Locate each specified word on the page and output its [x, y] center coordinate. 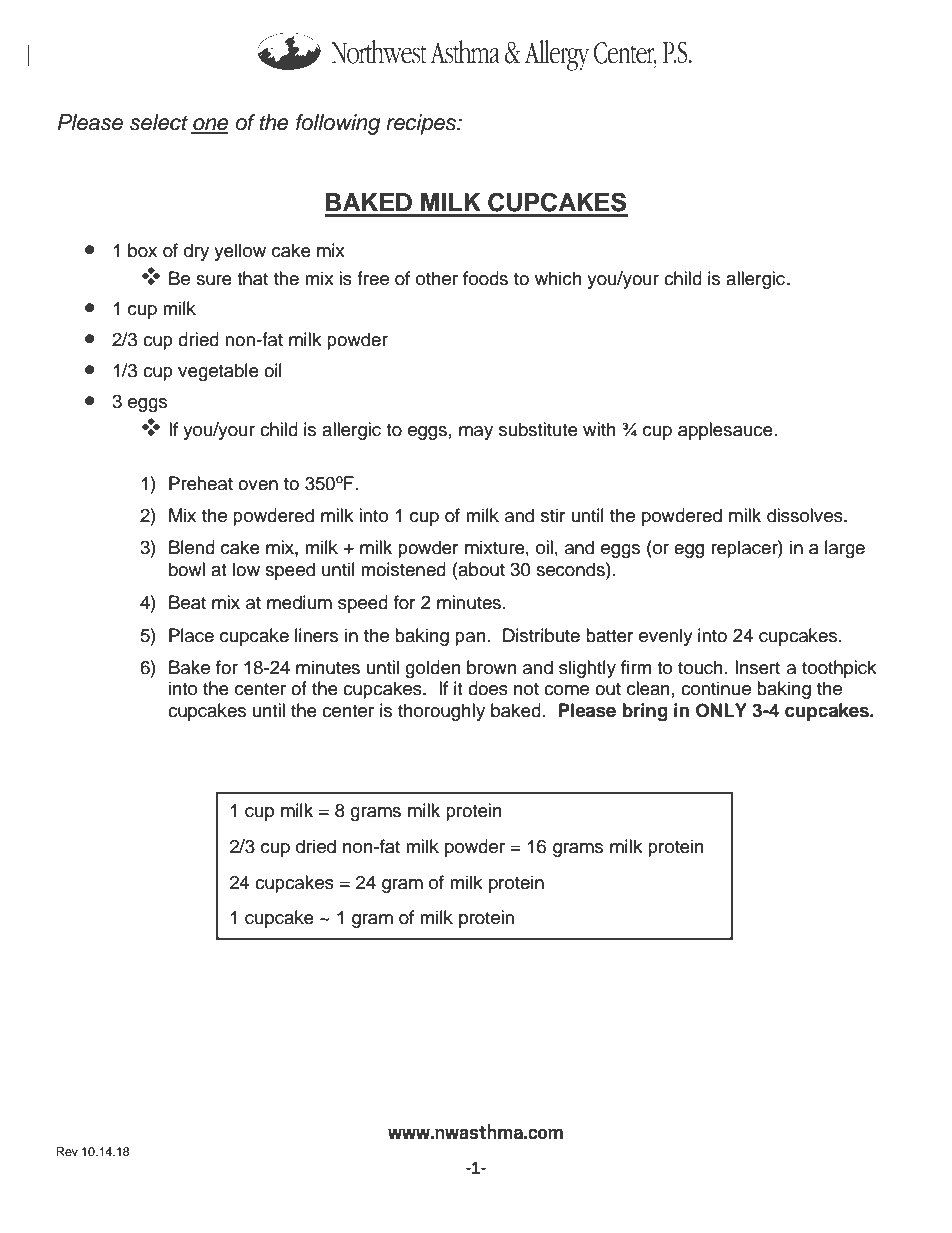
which [558, 278]
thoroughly [441, 712]
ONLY [721, 710]
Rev [67, 1151]
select [159, 122]
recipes [422, 124]
